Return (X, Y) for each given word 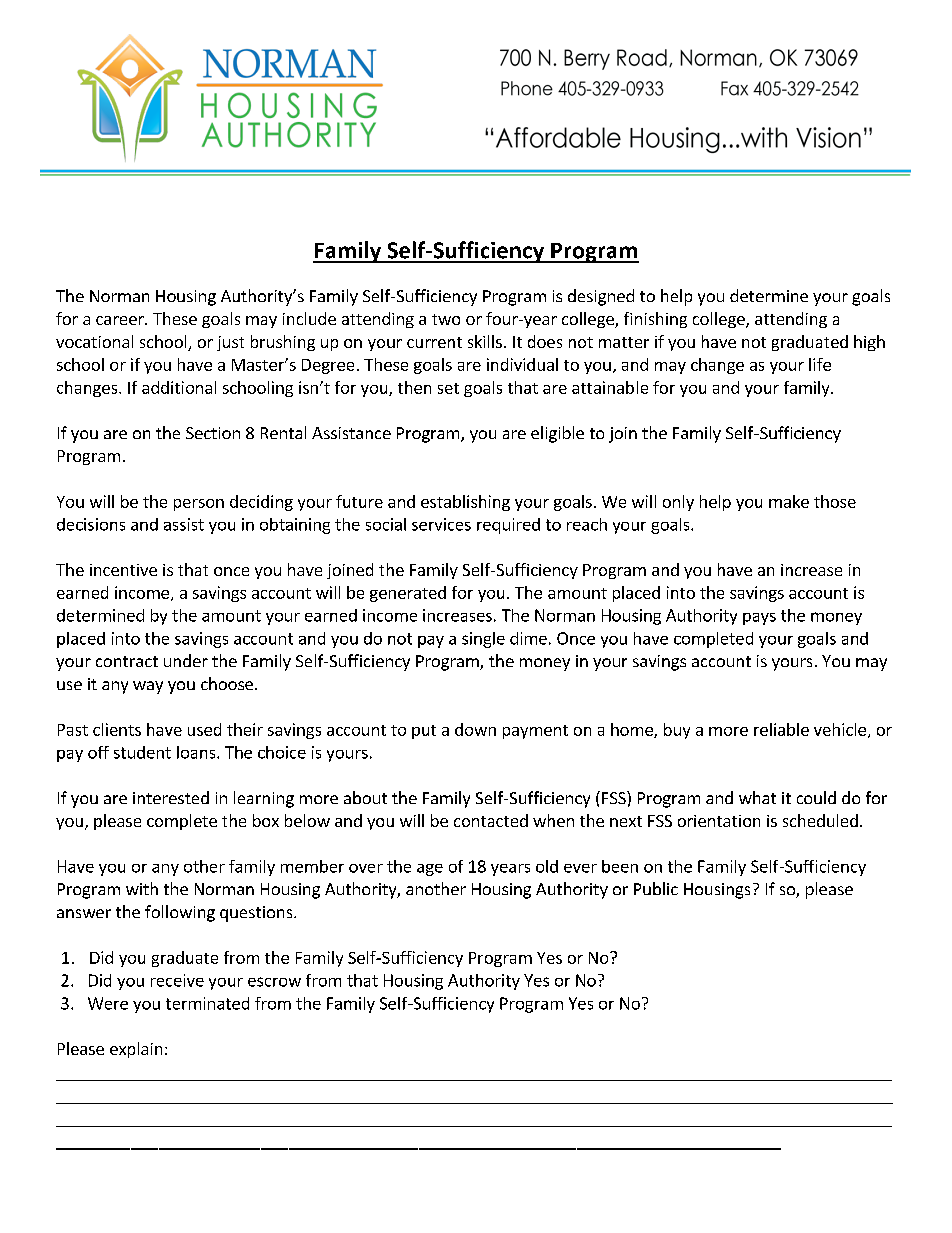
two (446, 319)
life (820, 364)
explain (136, 1050)
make (789, 501)
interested (171, 797)
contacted (491, 820)
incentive (123, 570)
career (121, 320)
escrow (274, 982)
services (441, 524)
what (757, 797)
